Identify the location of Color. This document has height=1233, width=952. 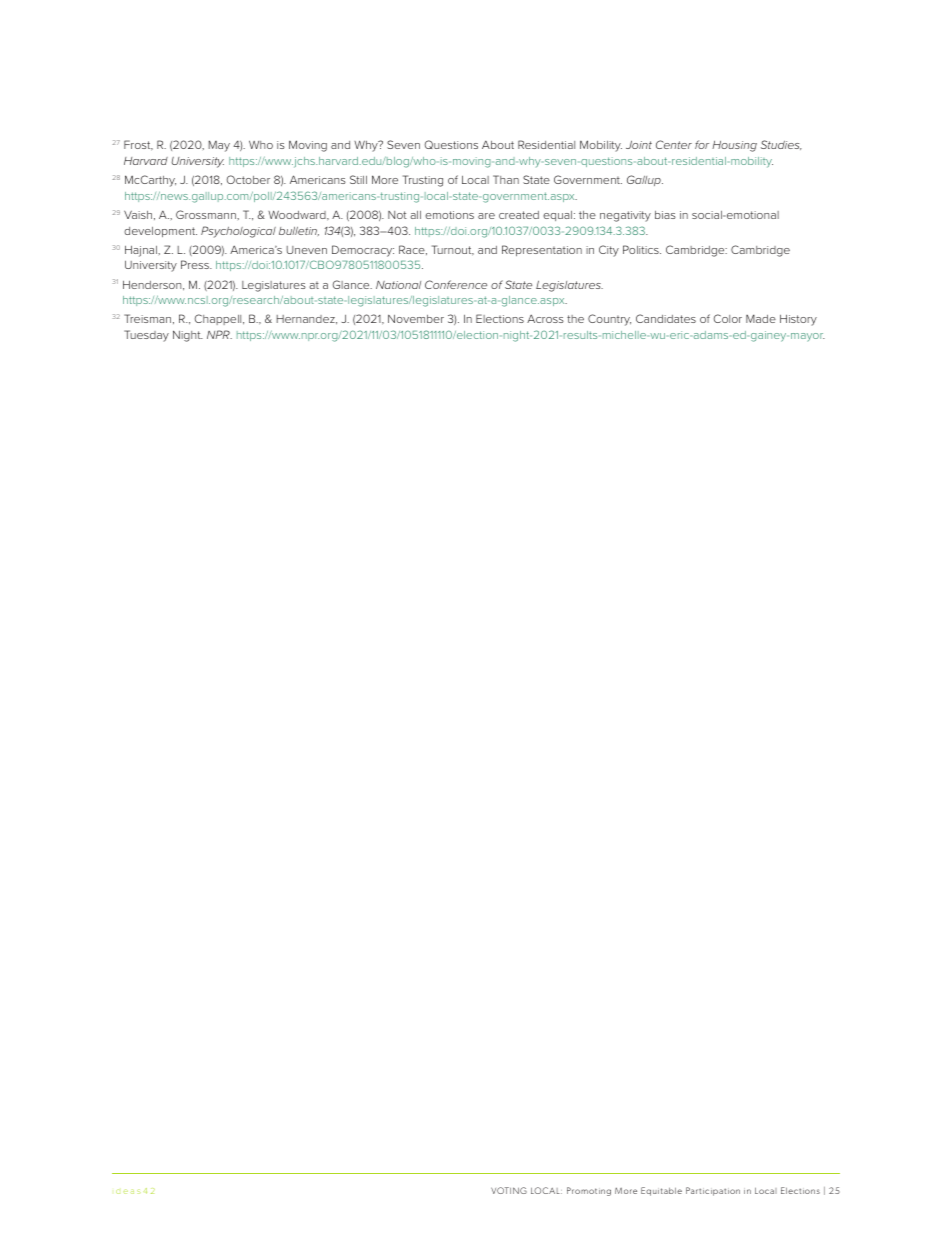
(728, 318).
